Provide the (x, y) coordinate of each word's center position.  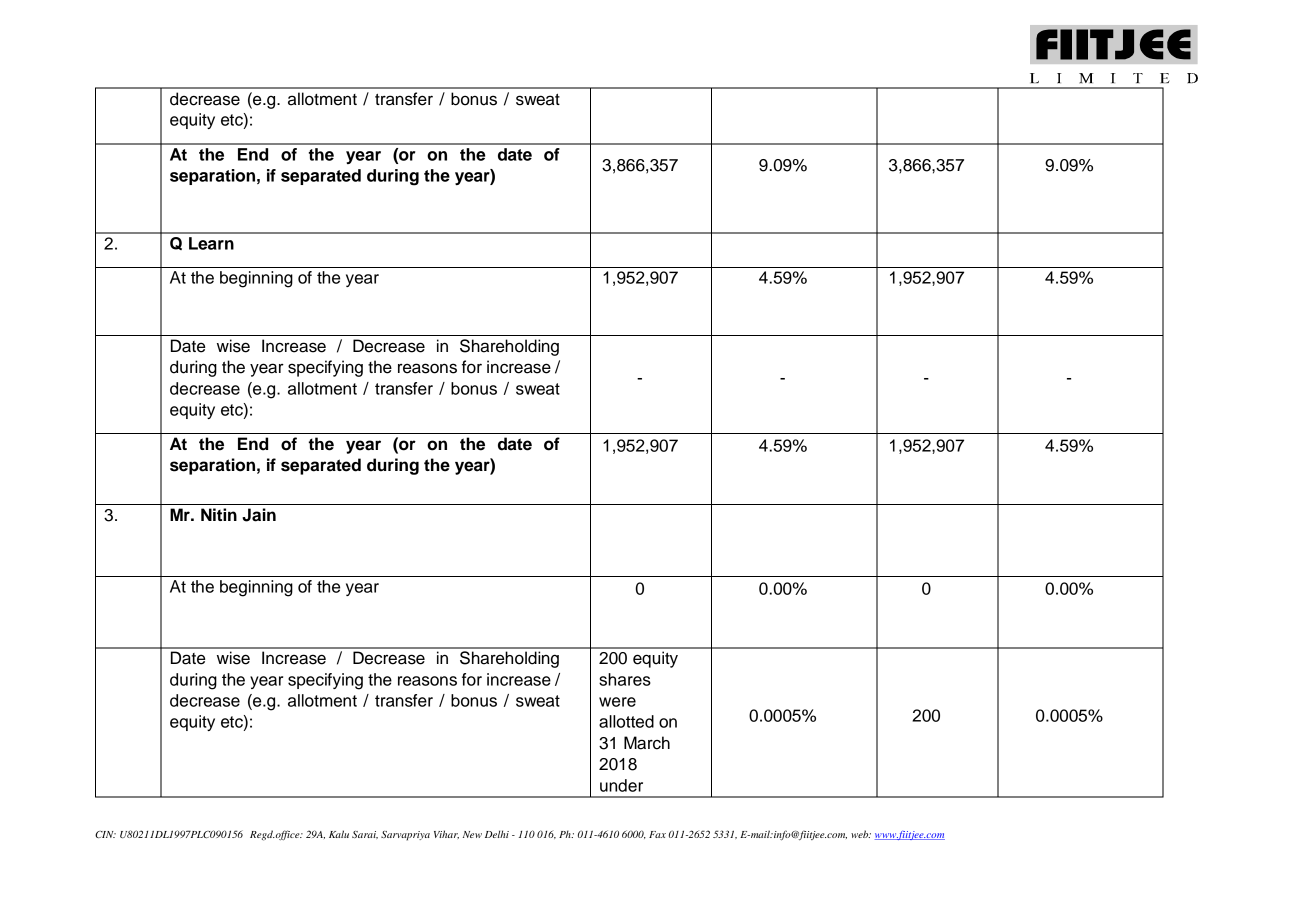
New (472, 834)
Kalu (339, 834)
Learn (211, 243)
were (617, 702)
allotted (626, 721)
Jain (259, 515)
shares (625, 679)
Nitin (219, 514)
